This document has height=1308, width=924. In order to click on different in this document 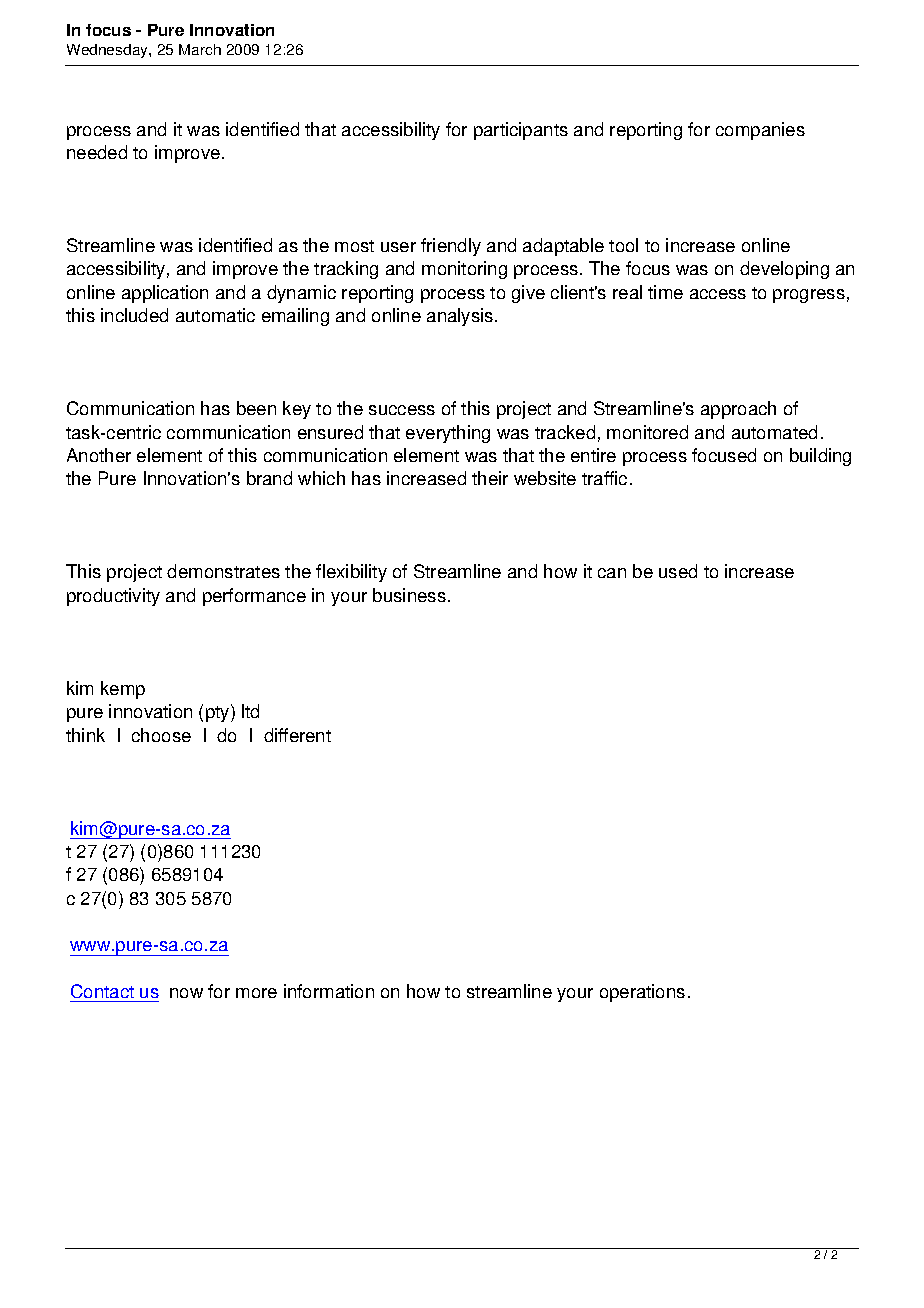, I will do `click(297, 735)`.
